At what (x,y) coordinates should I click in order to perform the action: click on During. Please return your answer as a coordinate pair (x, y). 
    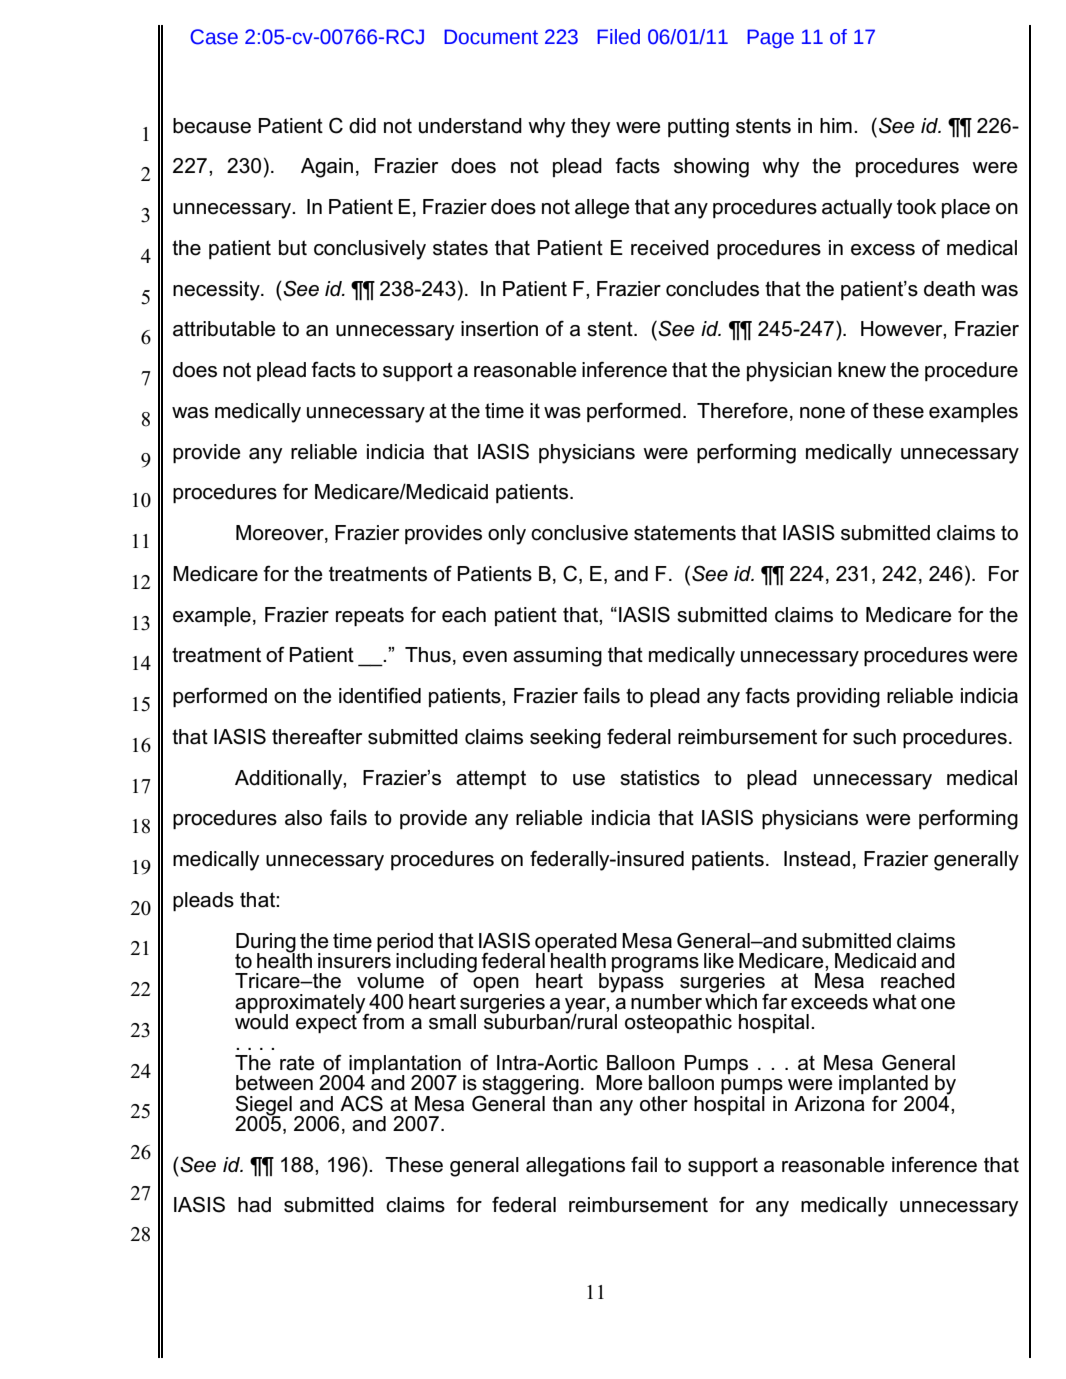
    Looking at the image, I should click on (266, 943).
